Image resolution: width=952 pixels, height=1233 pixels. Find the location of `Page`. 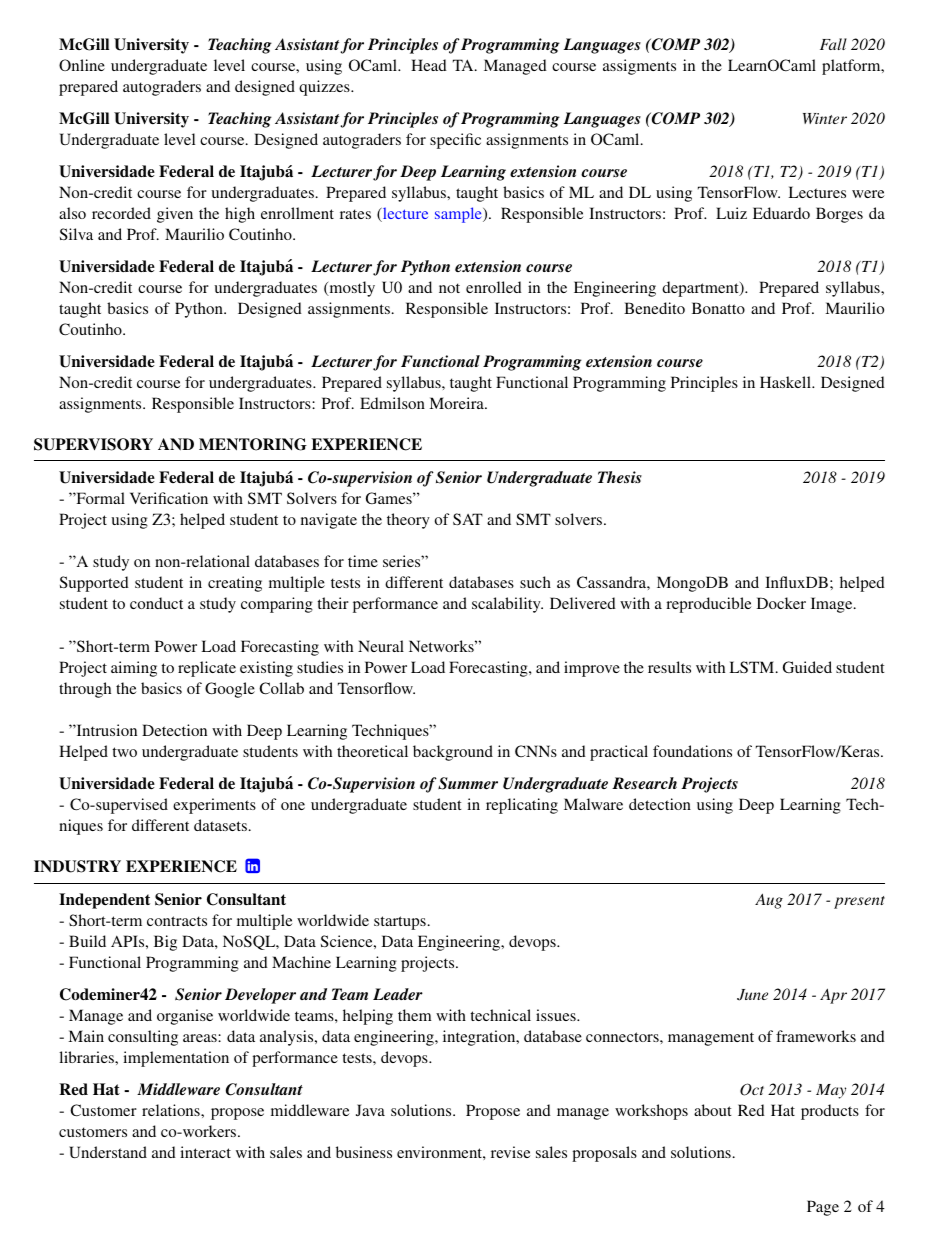

Page is located at coordinates (823, 1208).
